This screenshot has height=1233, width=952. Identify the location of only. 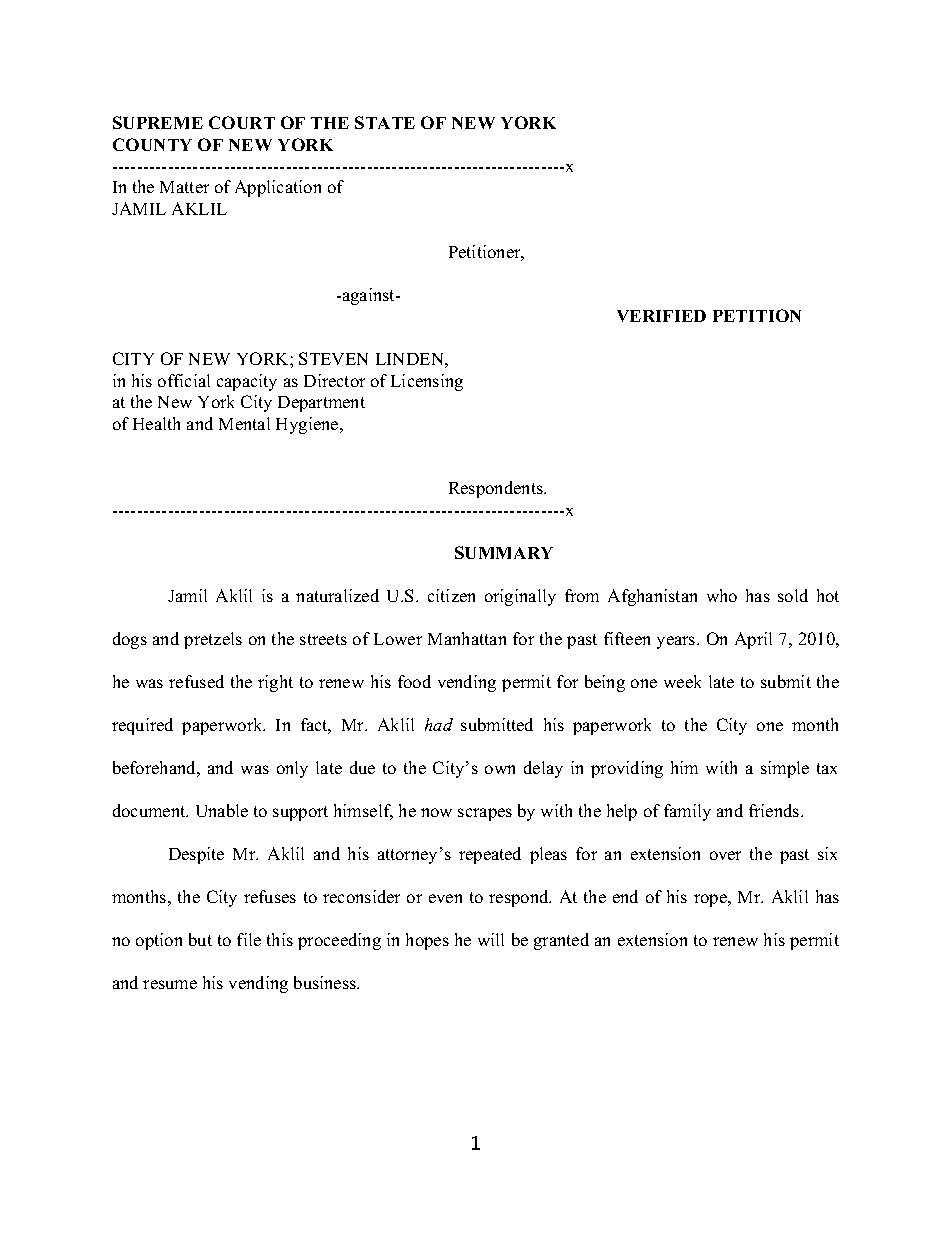
(292, 769).
